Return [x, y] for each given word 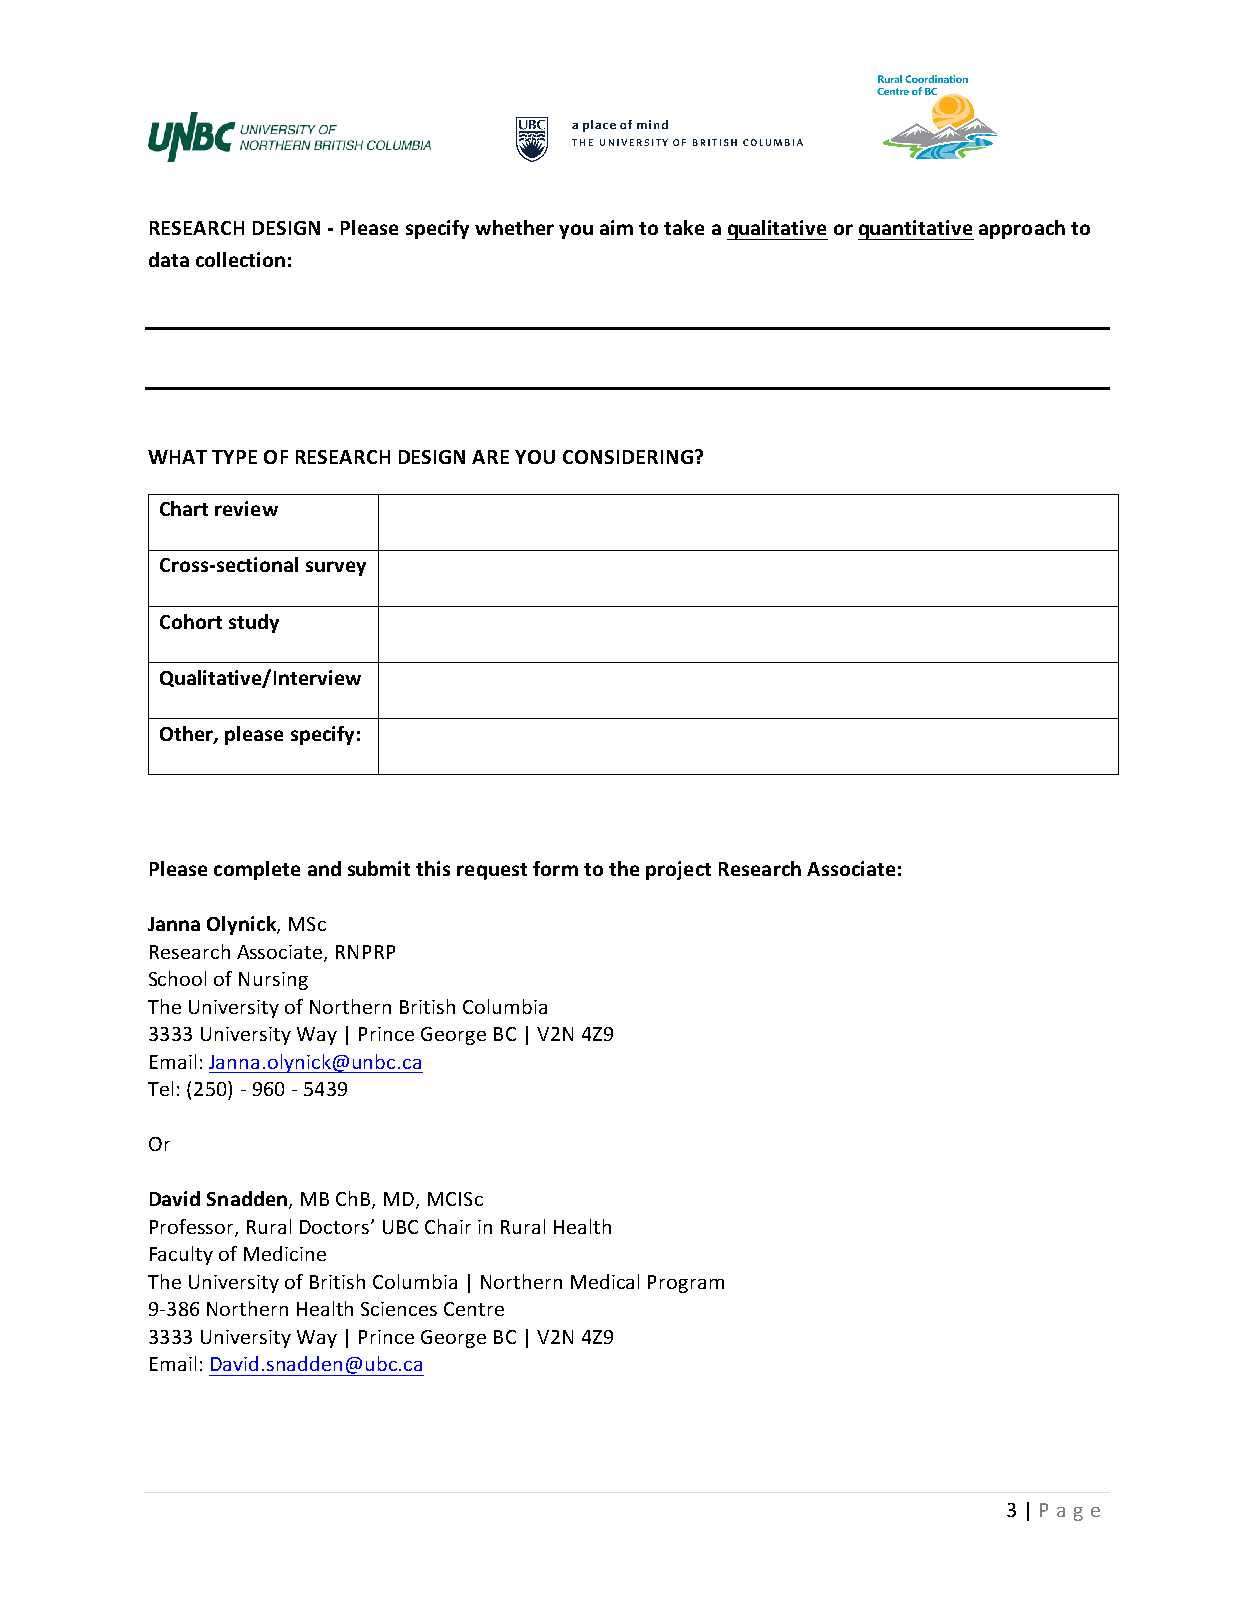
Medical [605, 1281]
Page [1070, 1512]
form [555, 868]
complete [257, 870]
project [678, 870]
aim [616, 227]
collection [240, 259]
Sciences [399, 1309]
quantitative [916, 230]
